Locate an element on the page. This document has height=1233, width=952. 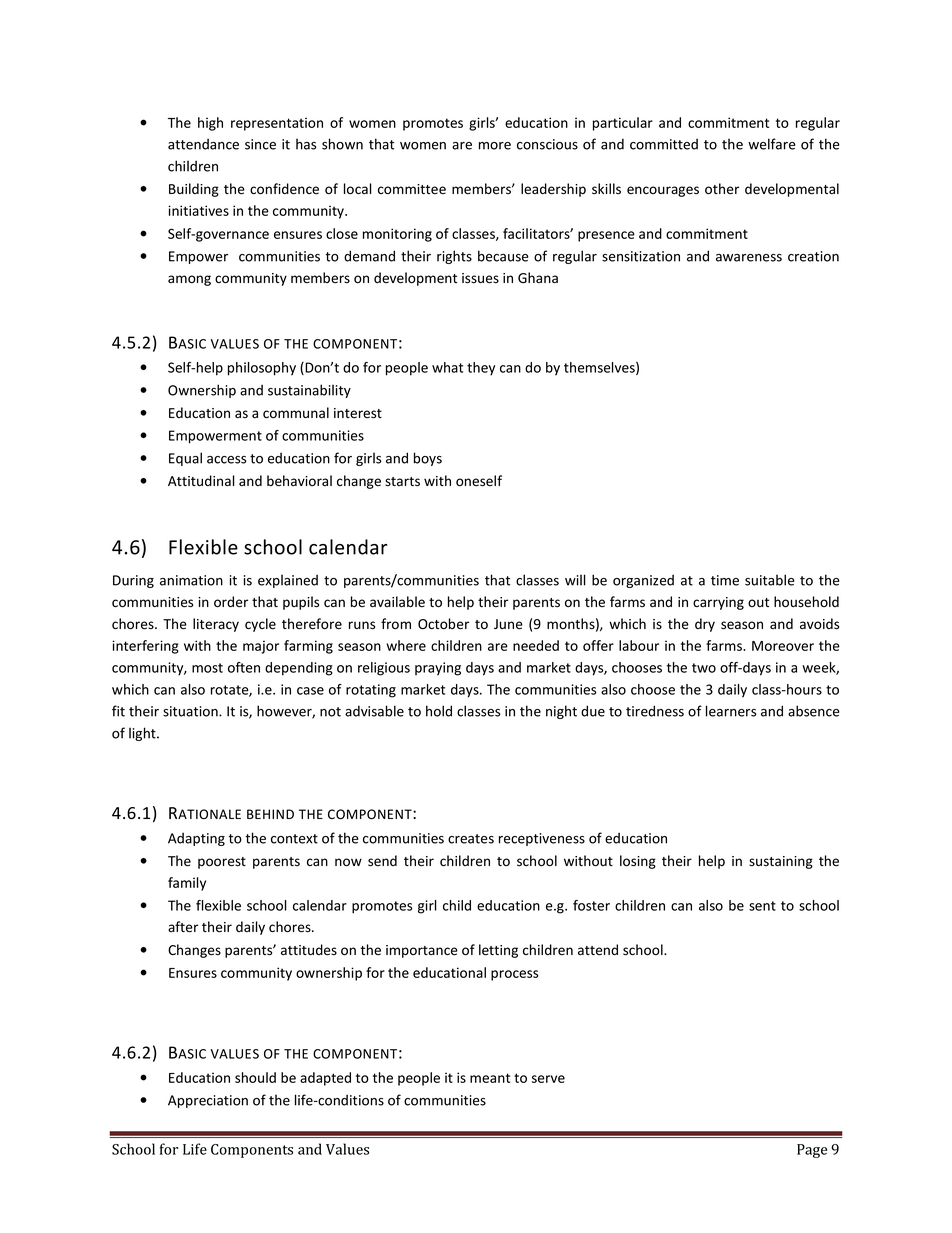
October is located at coordinates (443, 624).
